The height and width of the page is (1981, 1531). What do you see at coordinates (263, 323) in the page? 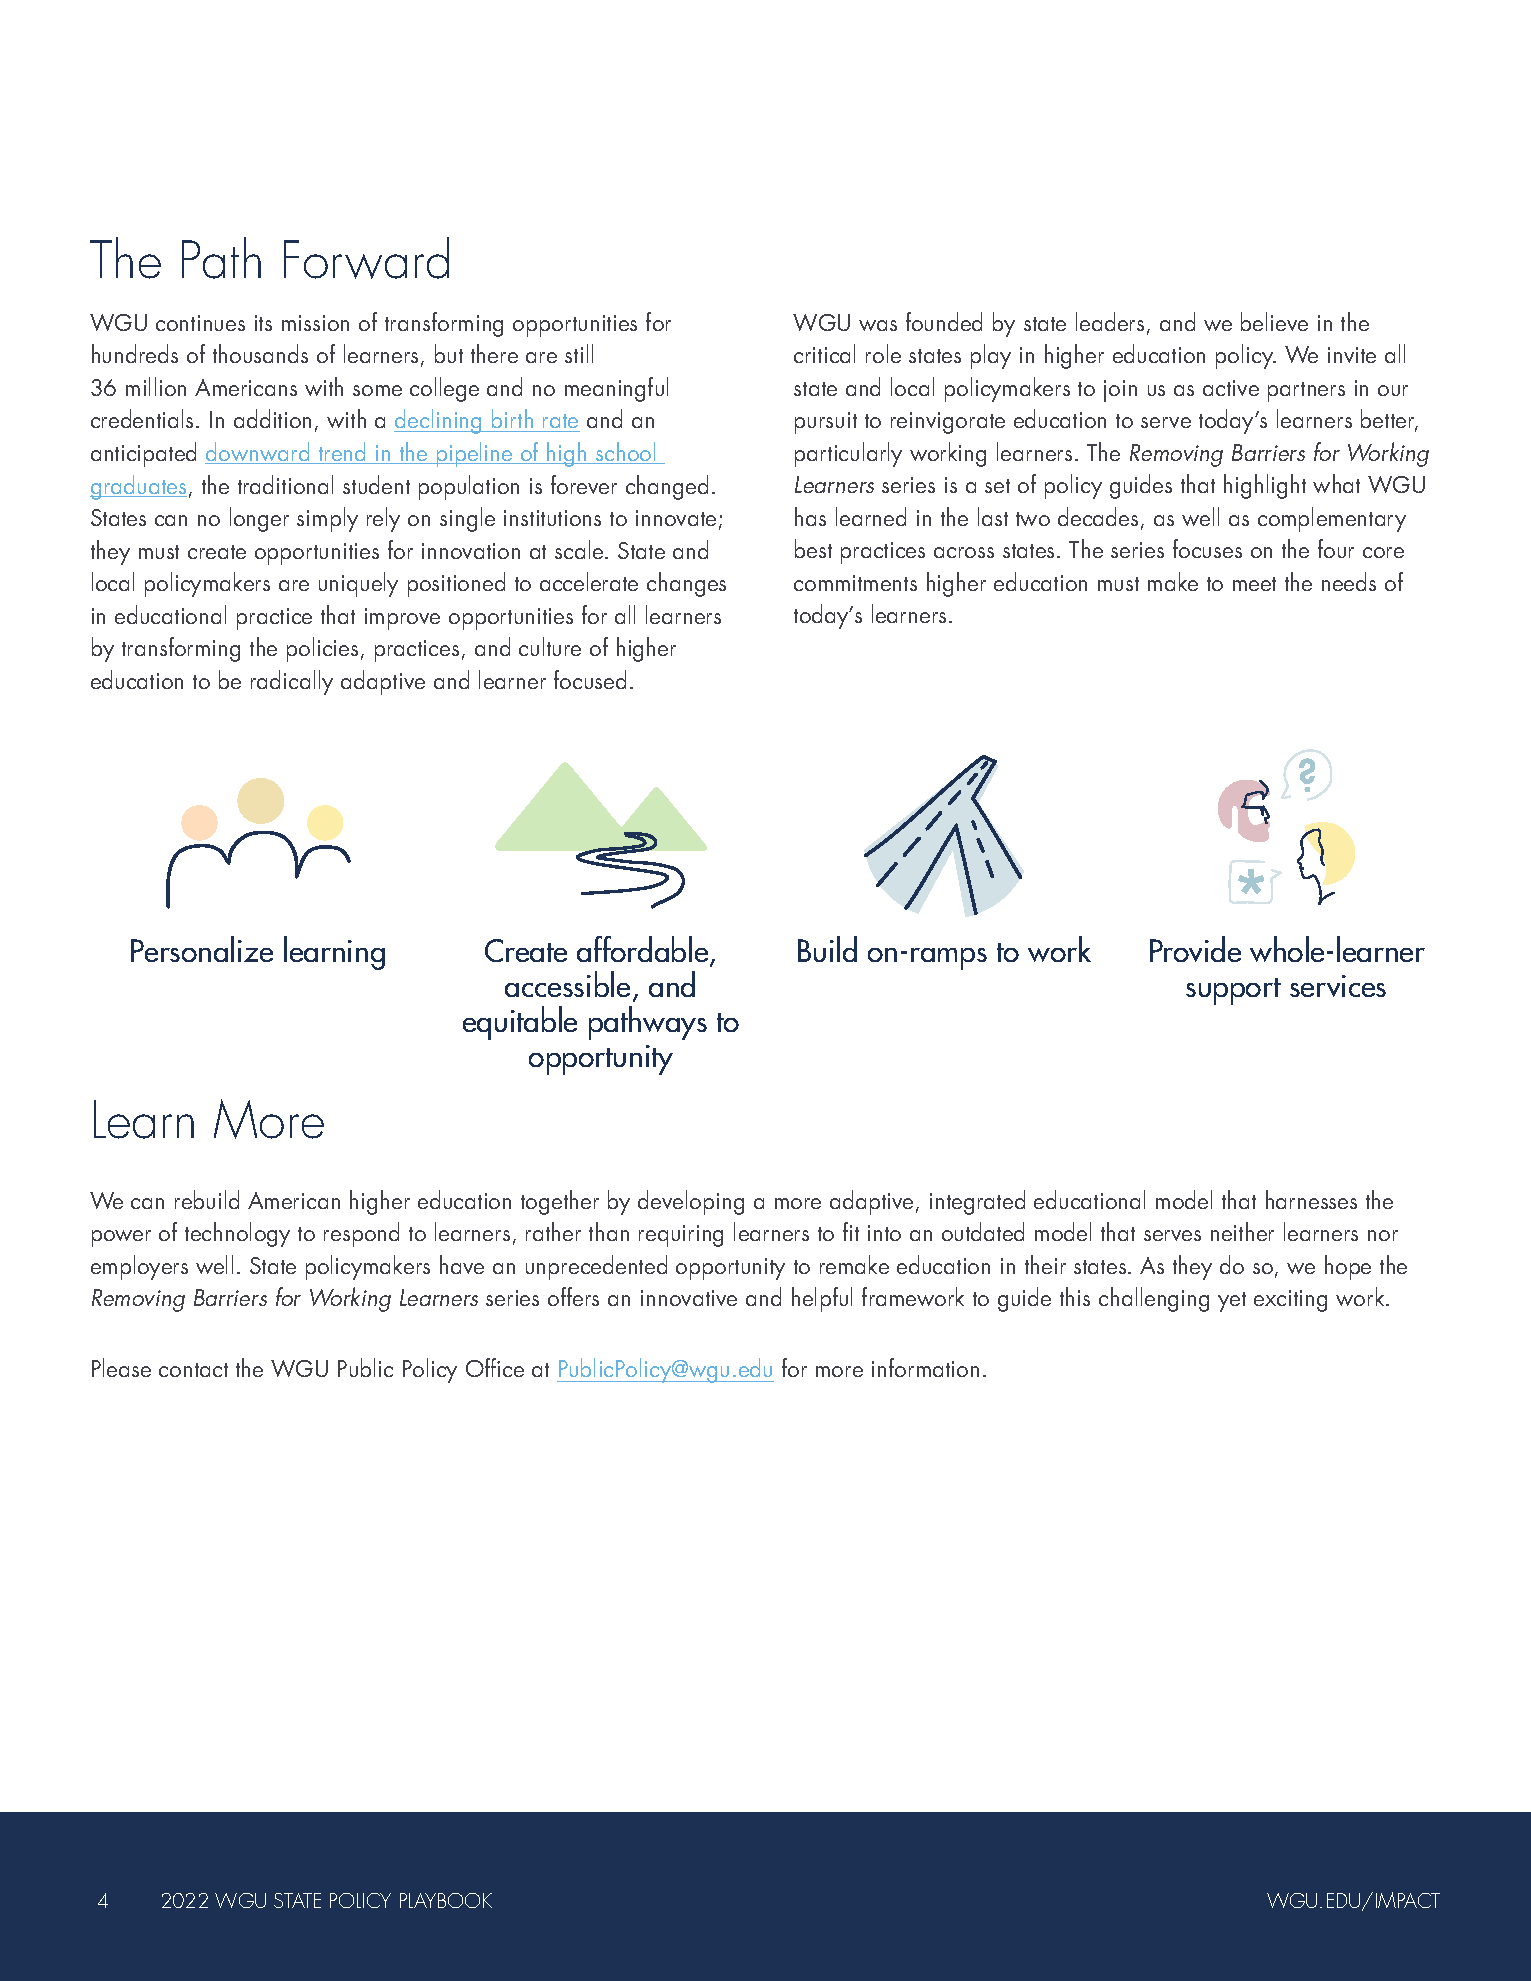
I see `its` at bounding box center [263, 323].
